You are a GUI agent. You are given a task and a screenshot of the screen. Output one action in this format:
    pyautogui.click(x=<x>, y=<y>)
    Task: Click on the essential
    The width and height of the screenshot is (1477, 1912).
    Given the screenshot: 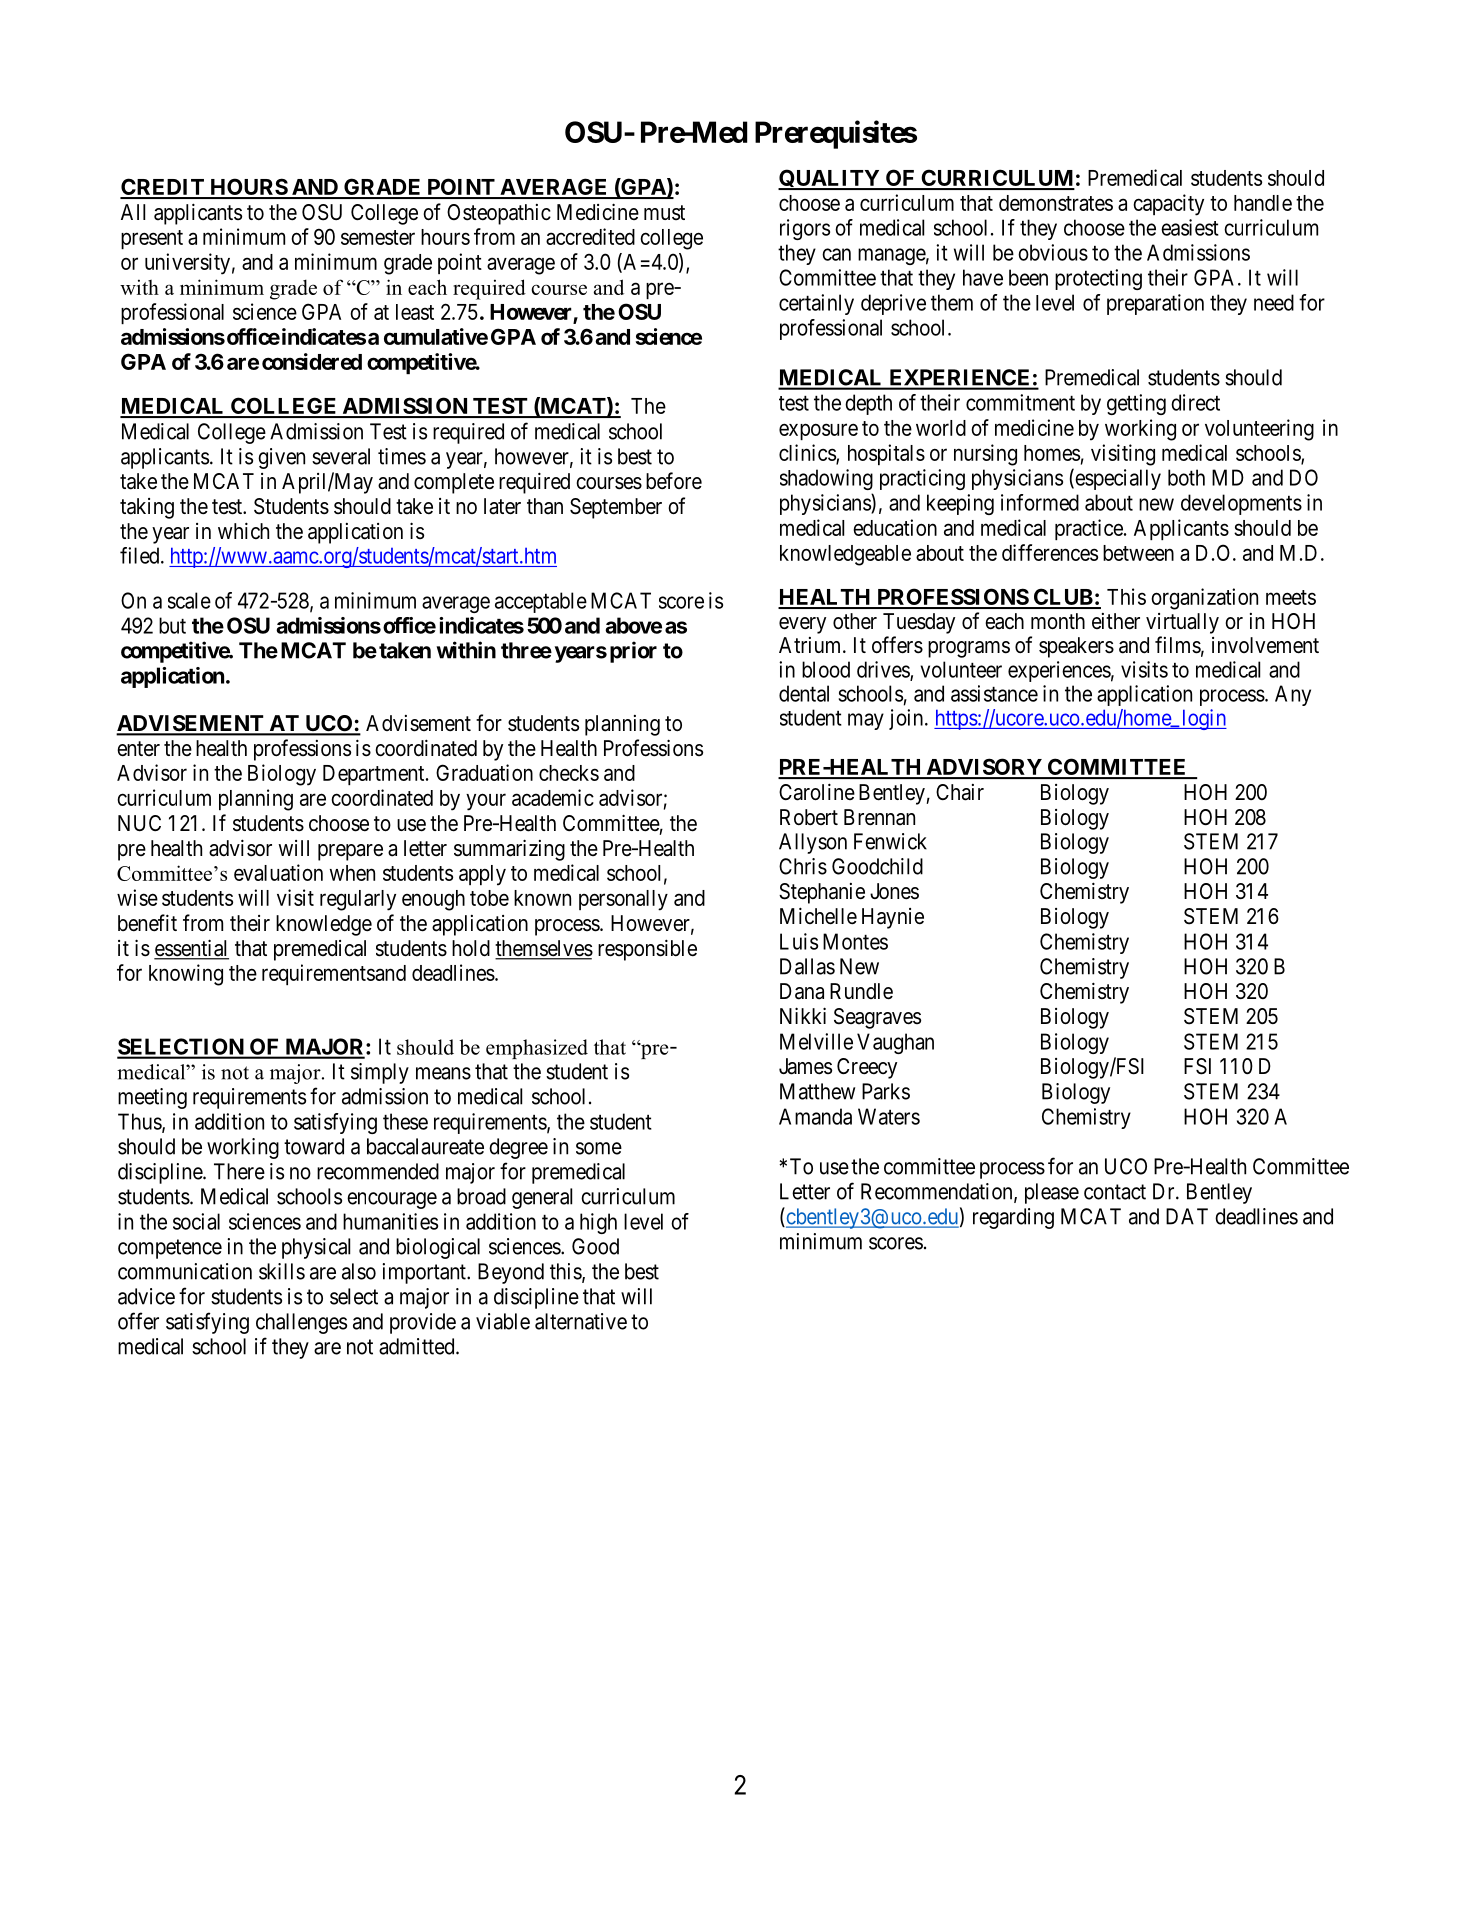 What is the action you would take?
    pyautogui.click(x=191, y=949)
